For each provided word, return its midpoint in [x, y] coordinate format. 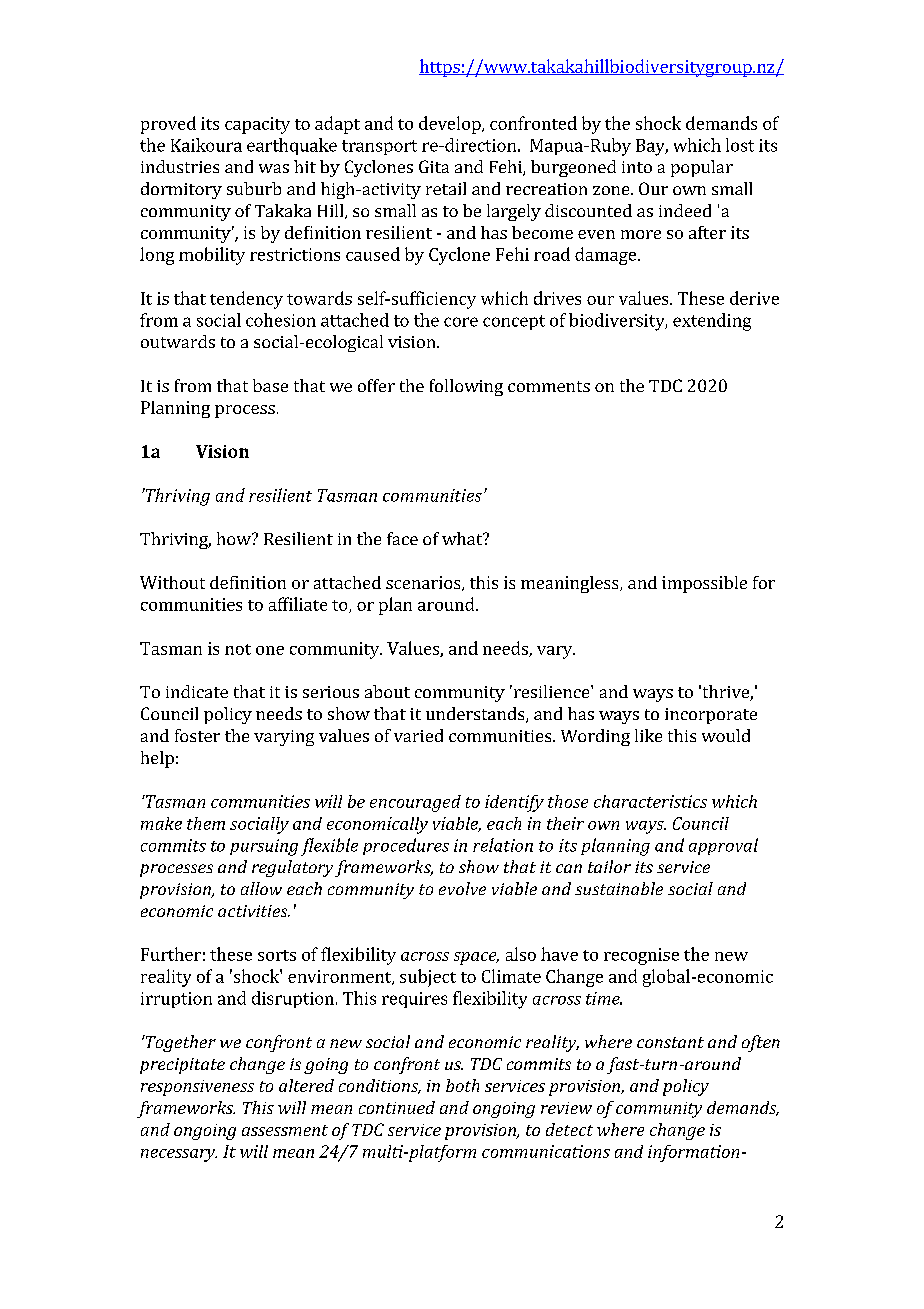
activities [254, 911]
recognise [641, 956]
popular [702, 168]
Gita [434, 166]
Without [172, 582]
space [476, 958]
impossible [704, 584]
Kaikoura [206, 145]
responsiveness [197, 1088]
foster [197, 735]
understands [476, 715]
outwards [178, 341]
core [461, 322]
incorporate [711, 716]
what [463, 538]
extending [712, 322]
